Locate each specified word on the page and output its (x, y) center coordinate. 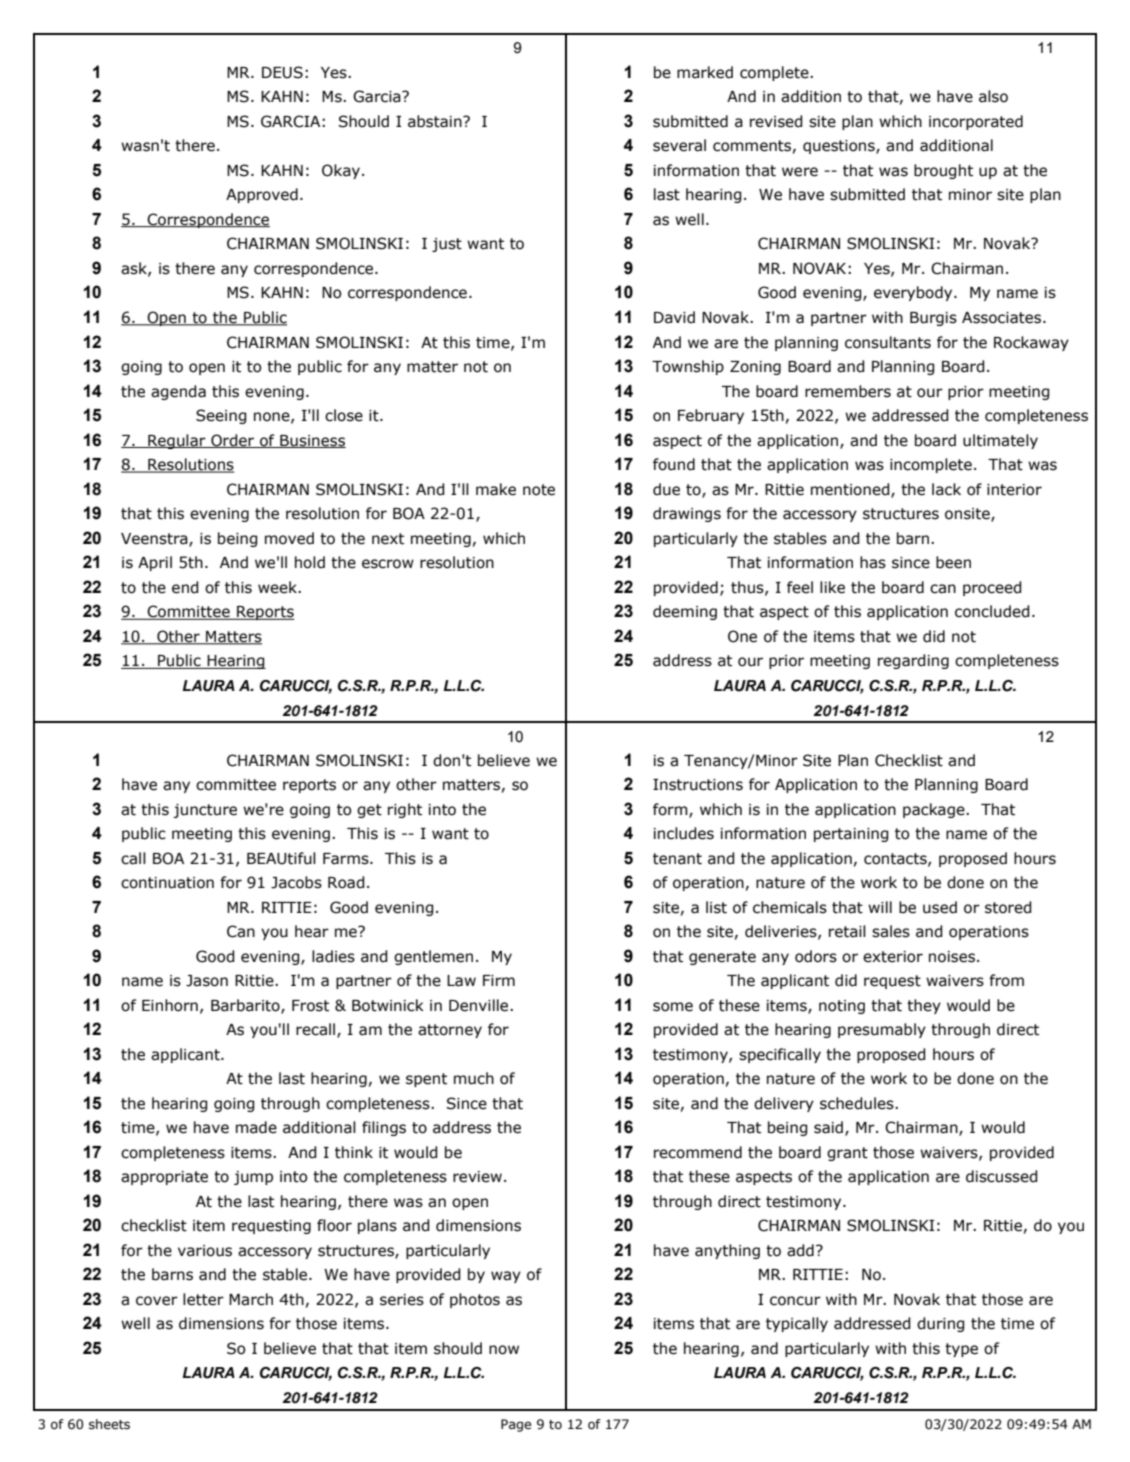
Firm (499, 980)
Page (516, 1425)
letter (203, 1299)
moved (289, 538)
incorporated (976, 122)
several (679, 145)
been (953, 562)
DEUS (282, 72)
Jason (207, 981)
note (539, 490)
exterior (893, 957)
